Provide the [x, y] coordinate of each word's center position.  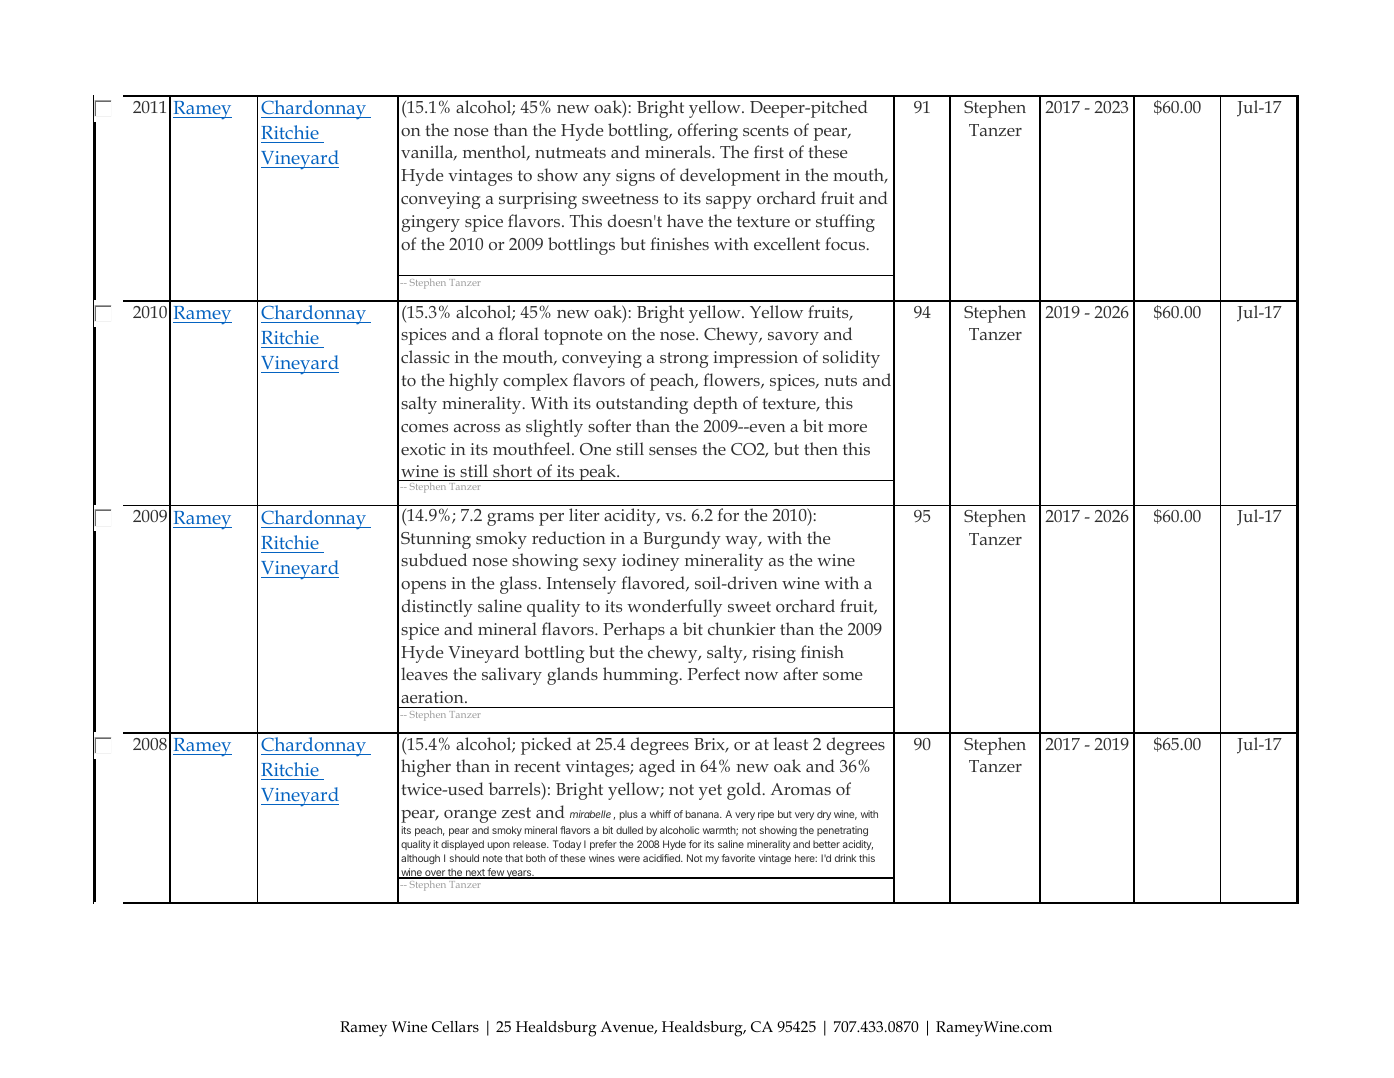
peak [597, 472]
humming [642, 676]
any [597, 179]
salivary [512, 676]
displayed [462, 845]
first [769, 151]
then [821, 448]
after [800, 673]
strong [684, 360]
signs [635, 177]
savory [793, 338]
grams [510, 519]
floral [518, 333]
